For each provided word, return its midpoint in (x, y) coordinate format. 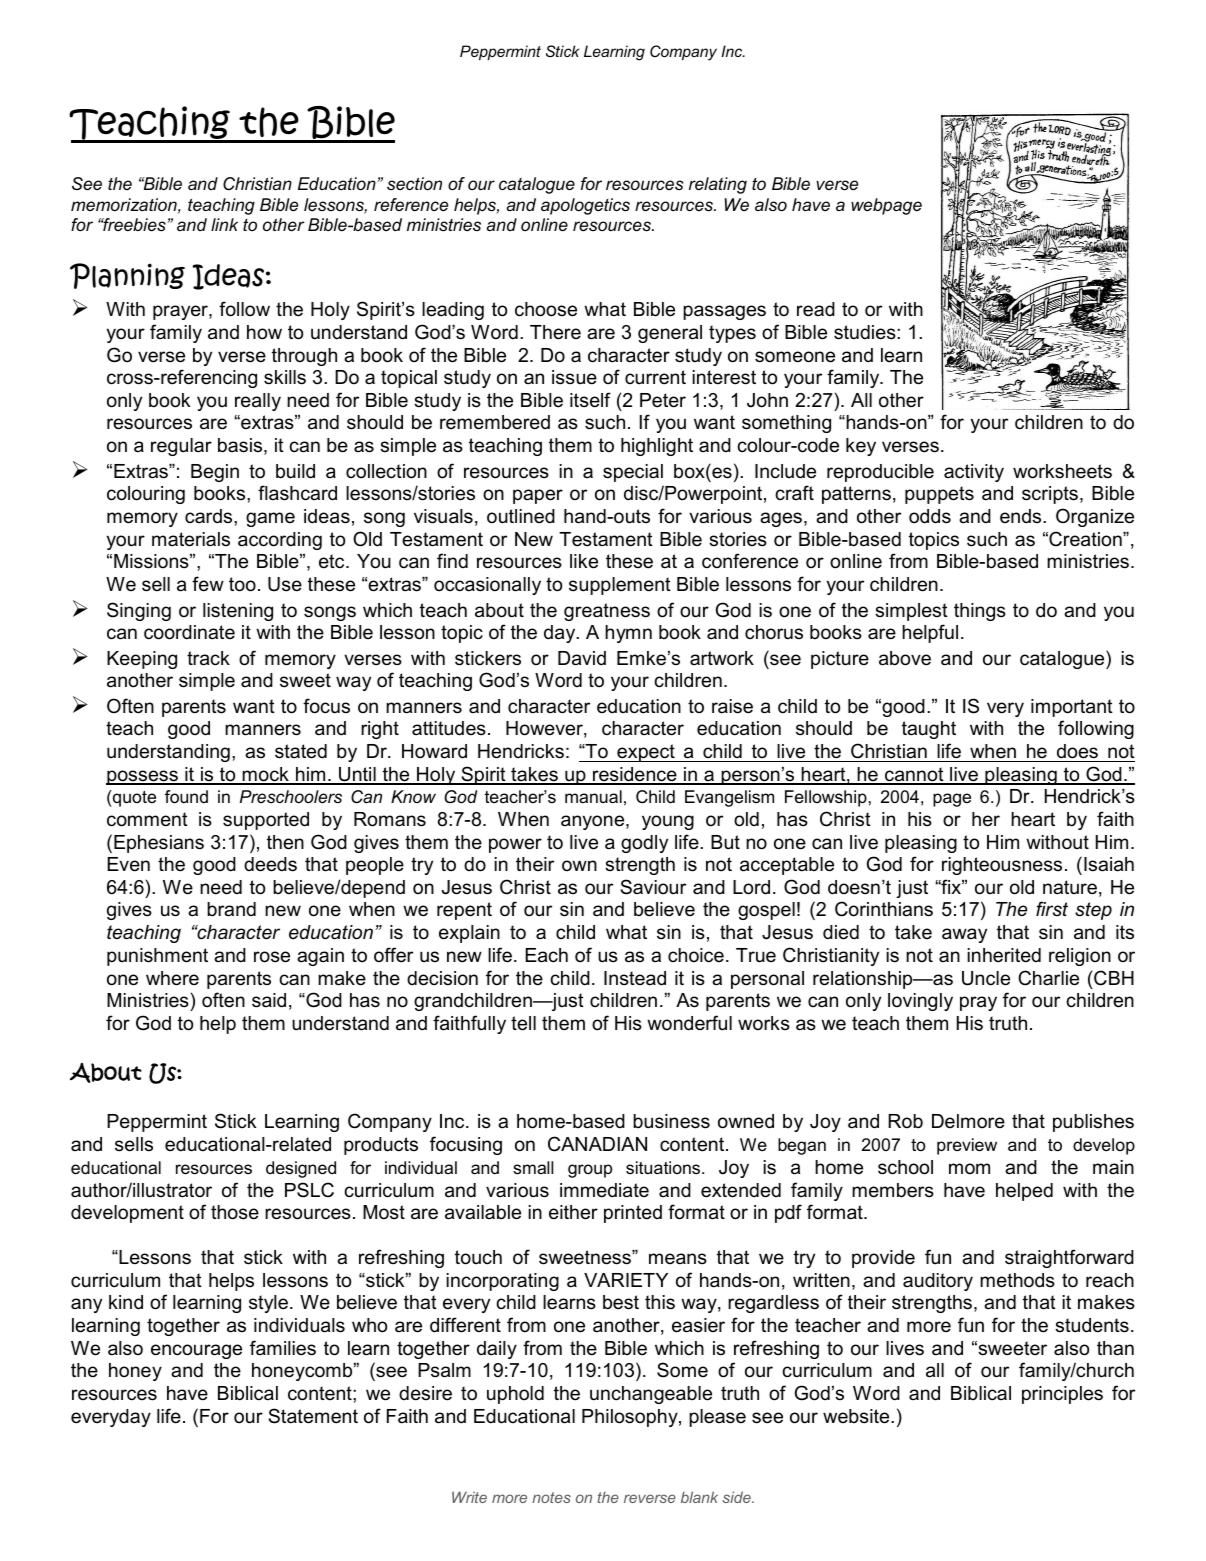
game (270, 519)
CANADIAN (597, 1144)
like (584, 561)
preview (967, 1146)
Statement (313, 1416)
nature (1070, 887)
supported (266, 821)
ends (1022, 516)
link (224, 224)
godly (644, 844)
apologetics (585, 206)
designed (301, 1169)
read (816, 309)
